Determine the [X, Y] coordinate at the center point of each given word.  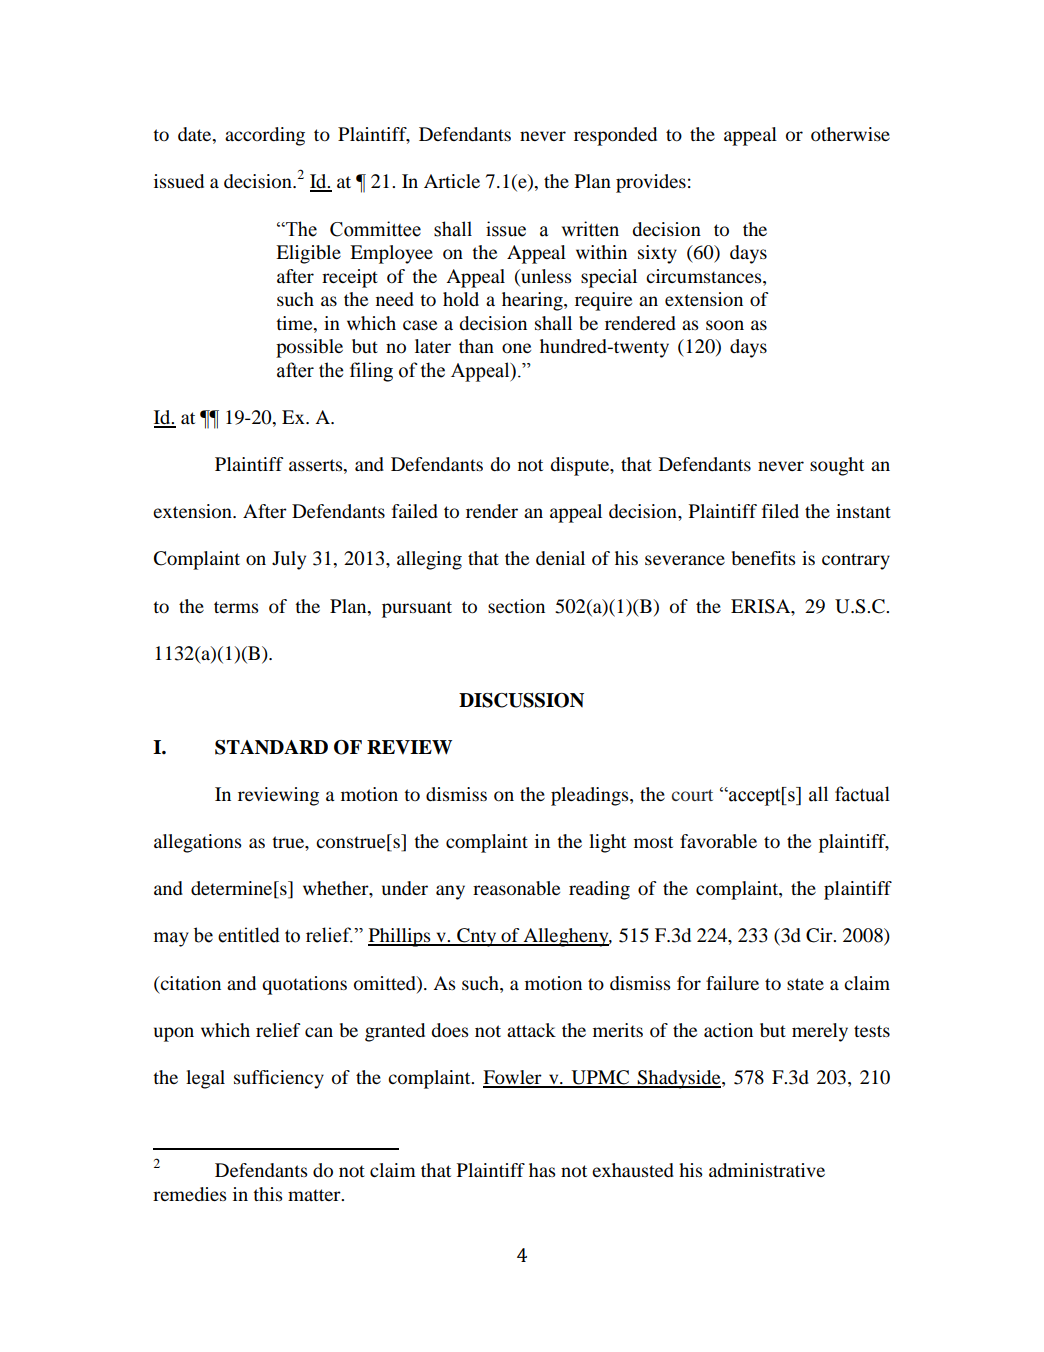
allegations [198, 843]
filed [780, 511]
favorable [718, 841]
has [542, 1170]
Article [452, 181]
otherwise [850, 134]
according [265, 136]
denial [560, 558]
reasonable [516, 888]
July [289, 560]
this [268, 1194]
